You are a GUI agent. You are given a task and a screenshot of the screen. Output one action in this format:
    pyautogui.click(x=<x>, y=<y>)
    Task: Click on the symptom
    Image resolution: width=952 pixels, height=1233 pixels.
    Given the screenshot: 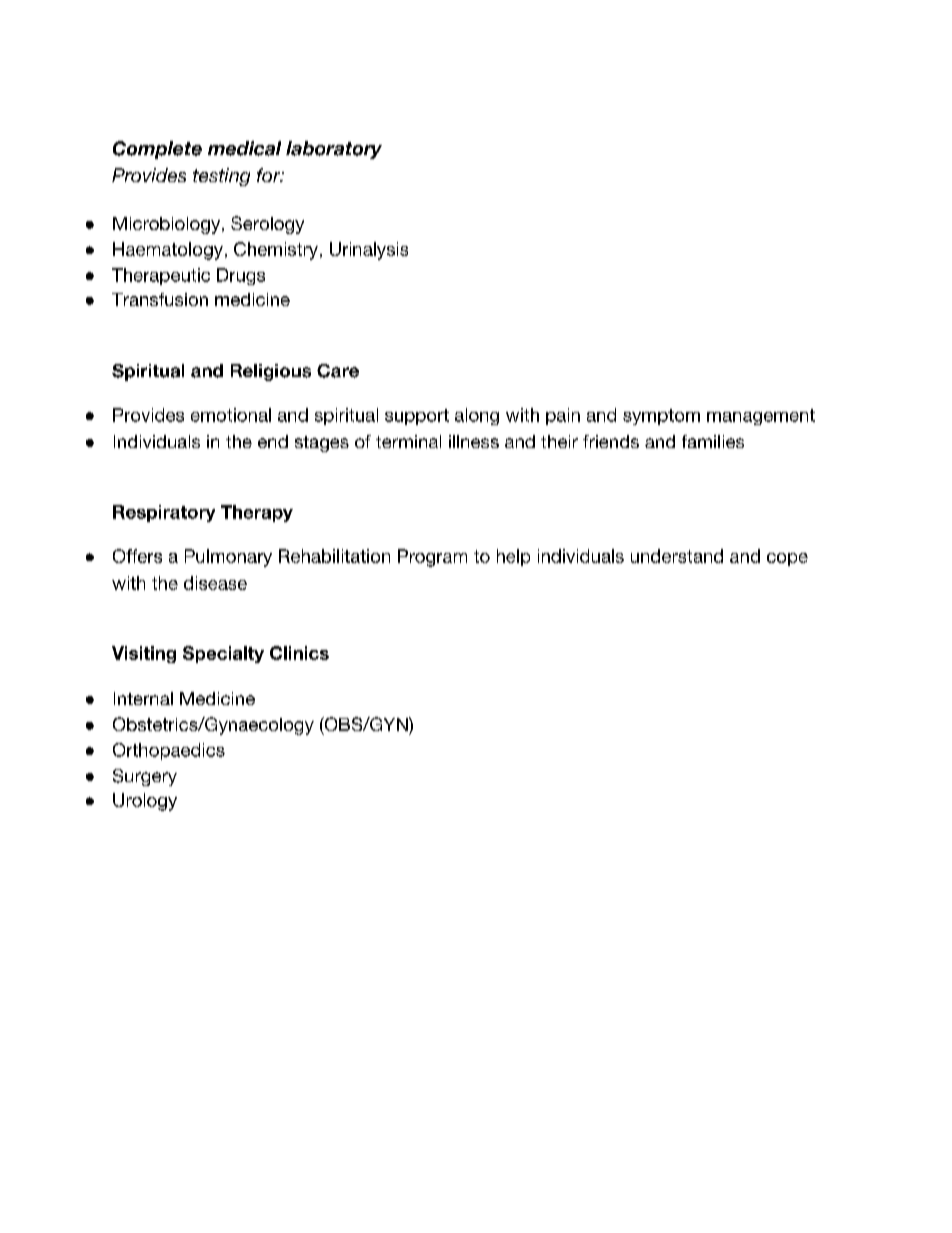 What is the action you would take?
    pyautogui.click(x=661, y=417)
